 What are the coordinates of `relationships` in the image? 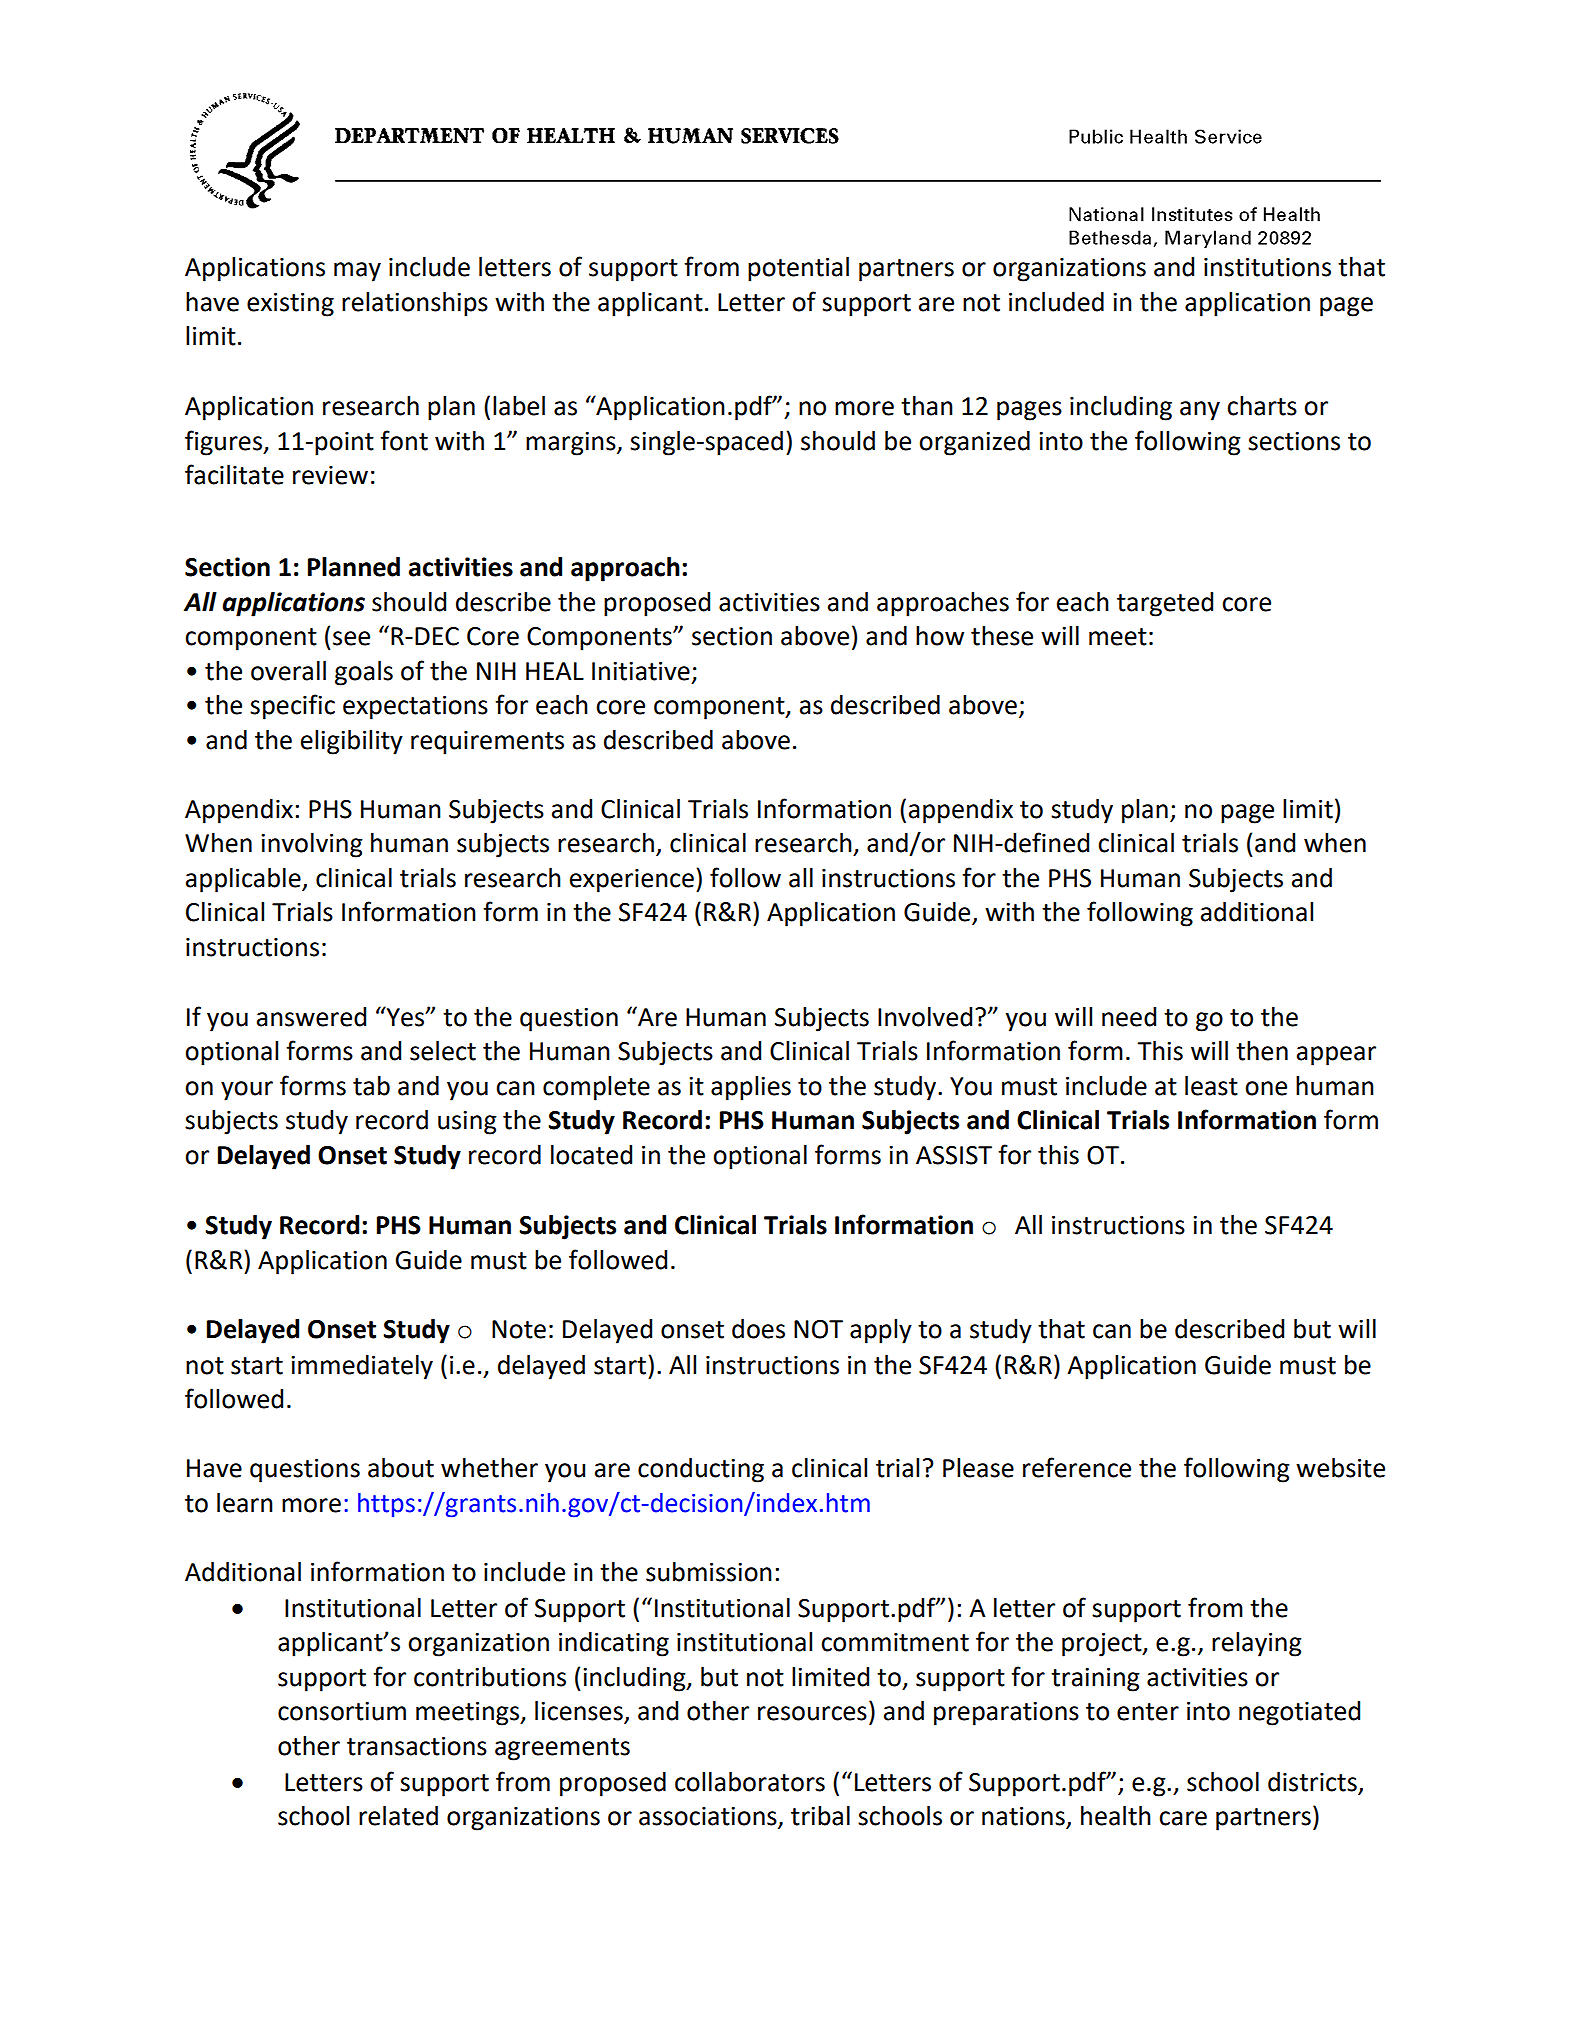 It's located at (415, 304).
